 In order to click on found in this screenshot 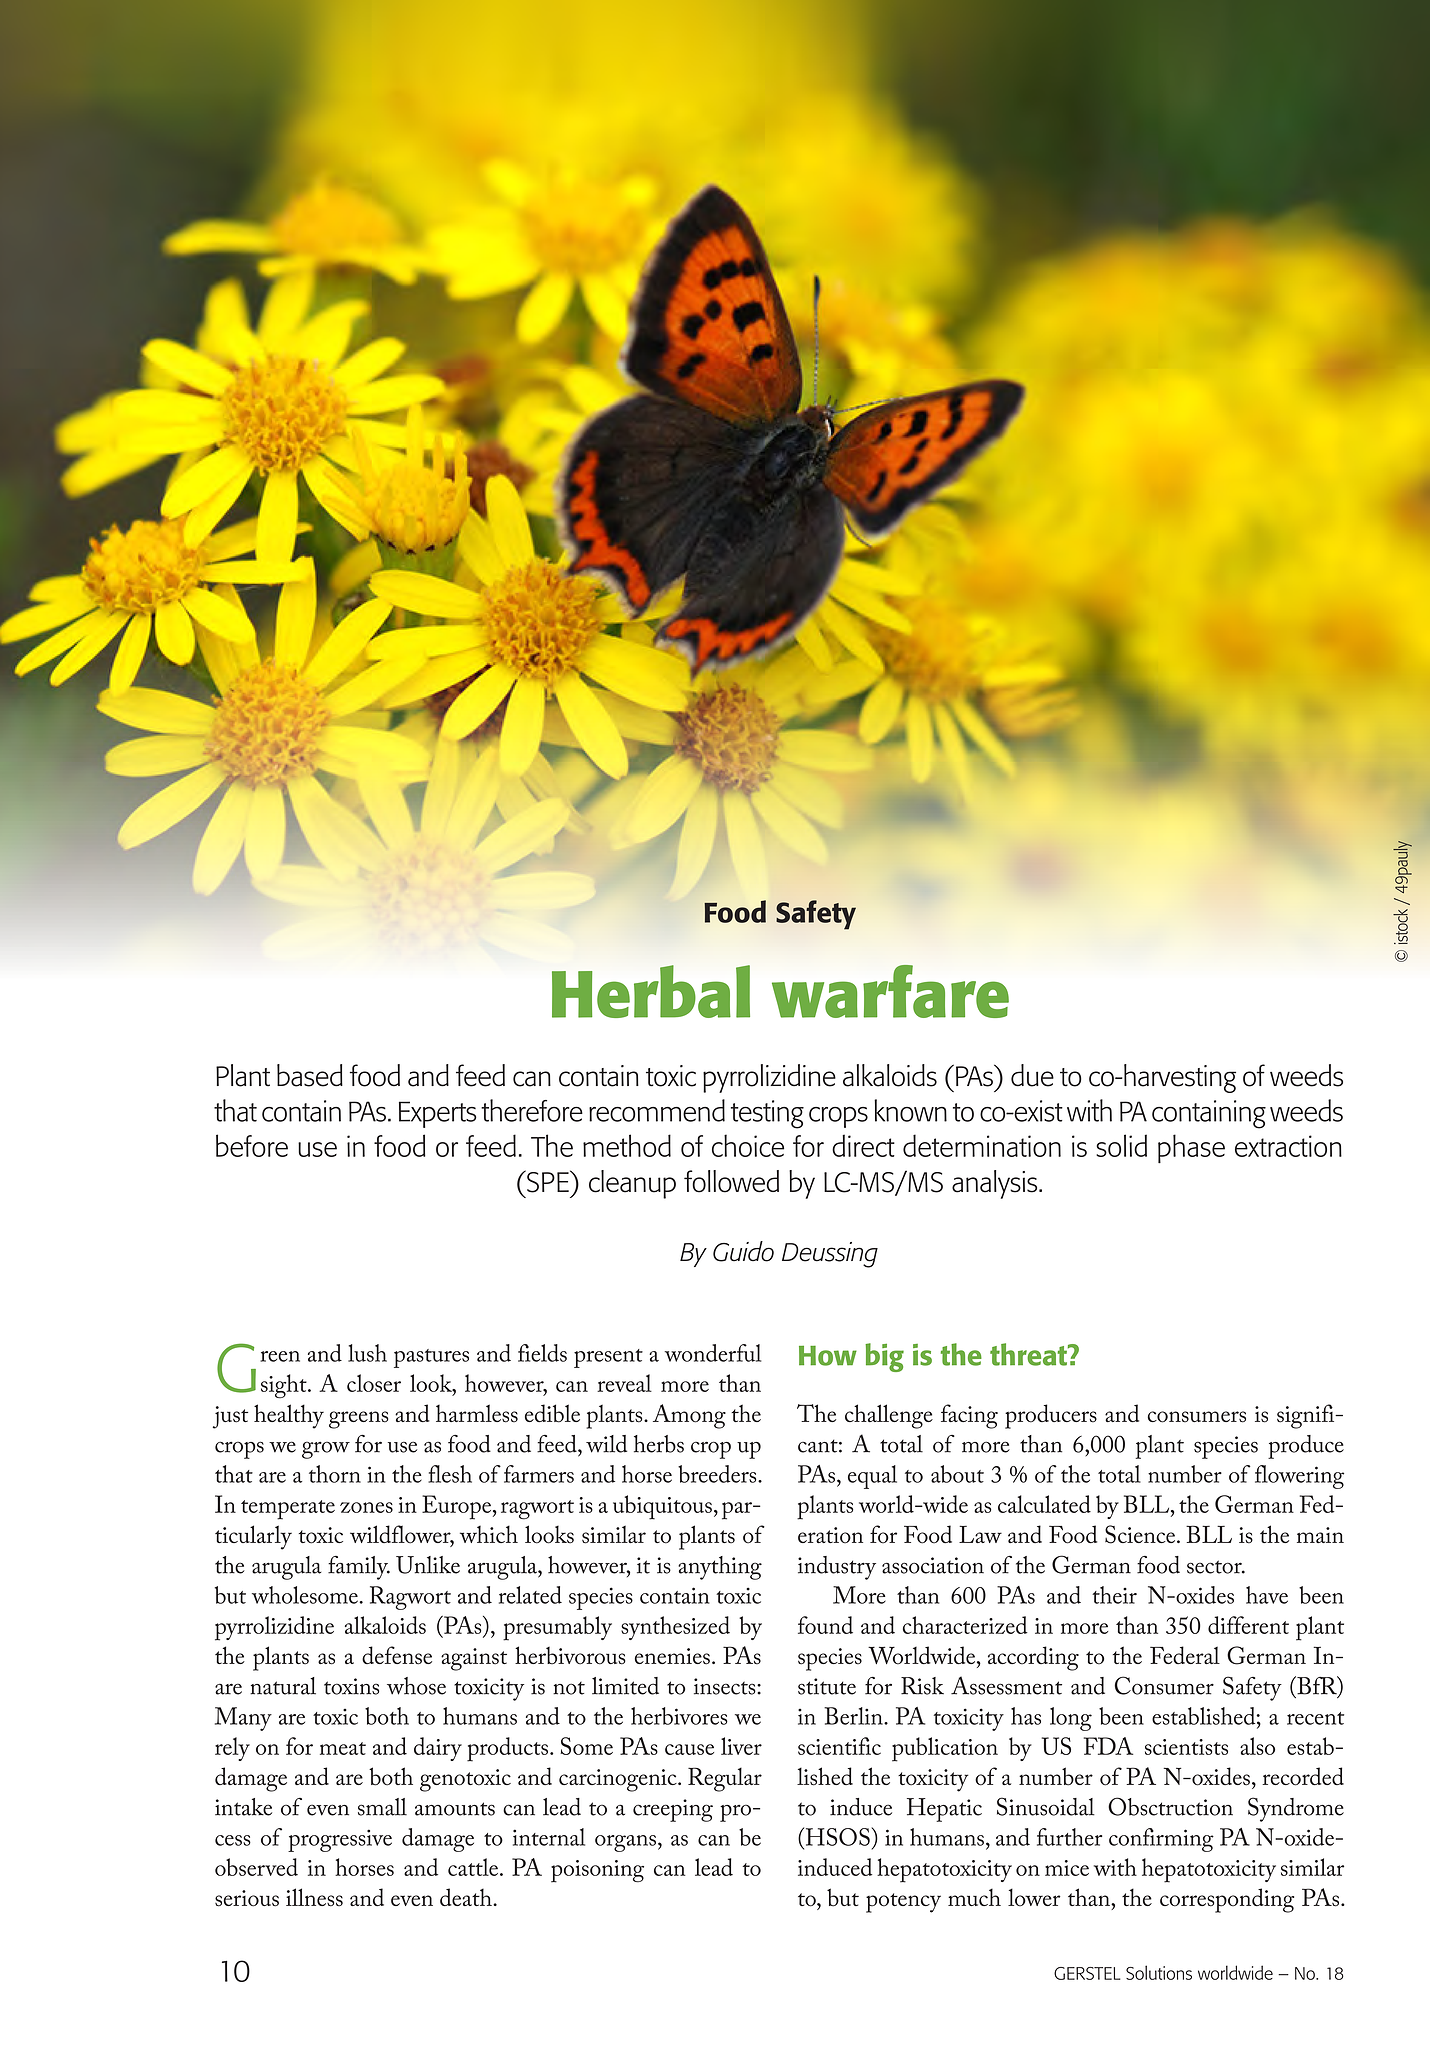, I will do `click(825, 1625)`.
